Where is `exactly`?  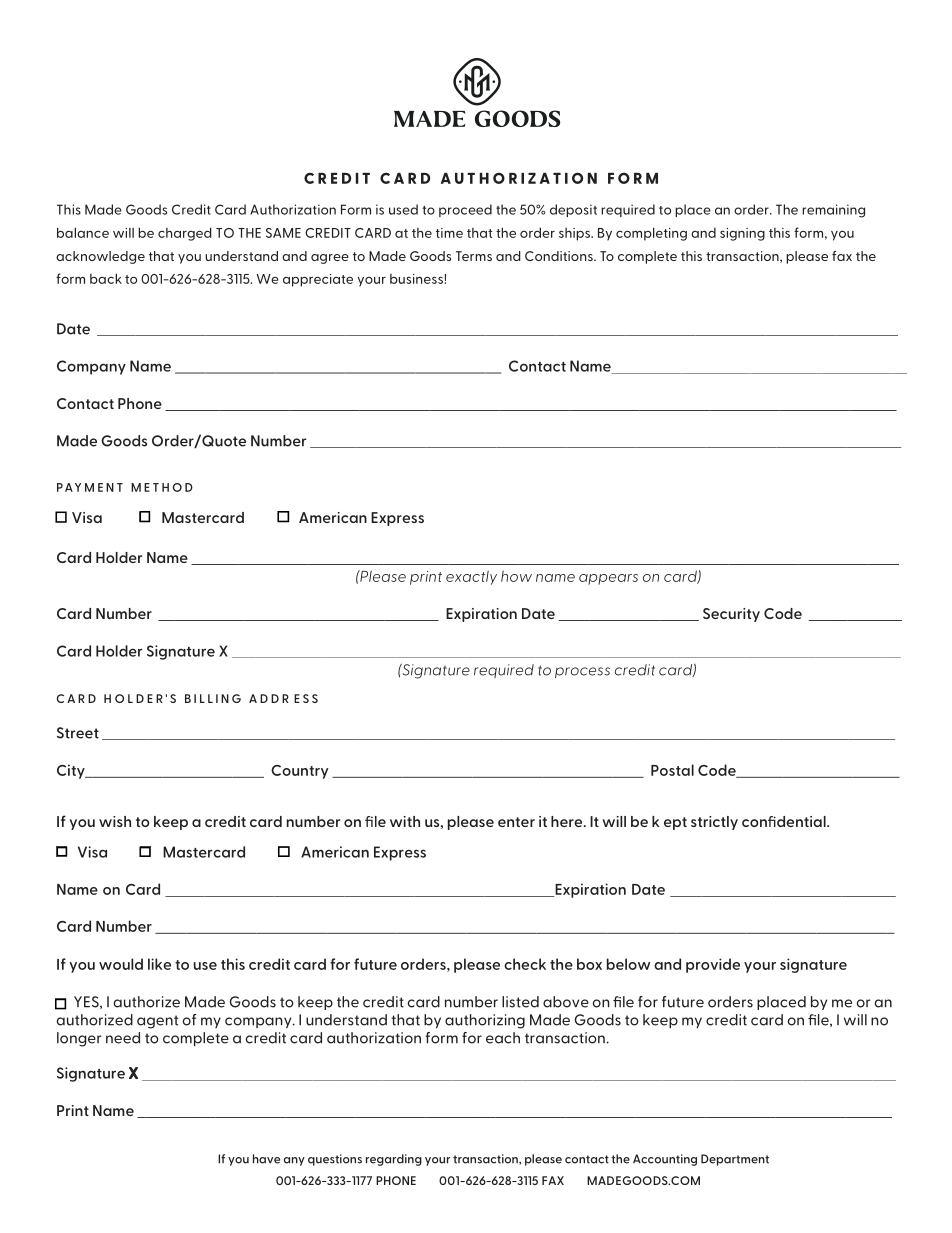 exactly is located at coordinates (471, 577).
